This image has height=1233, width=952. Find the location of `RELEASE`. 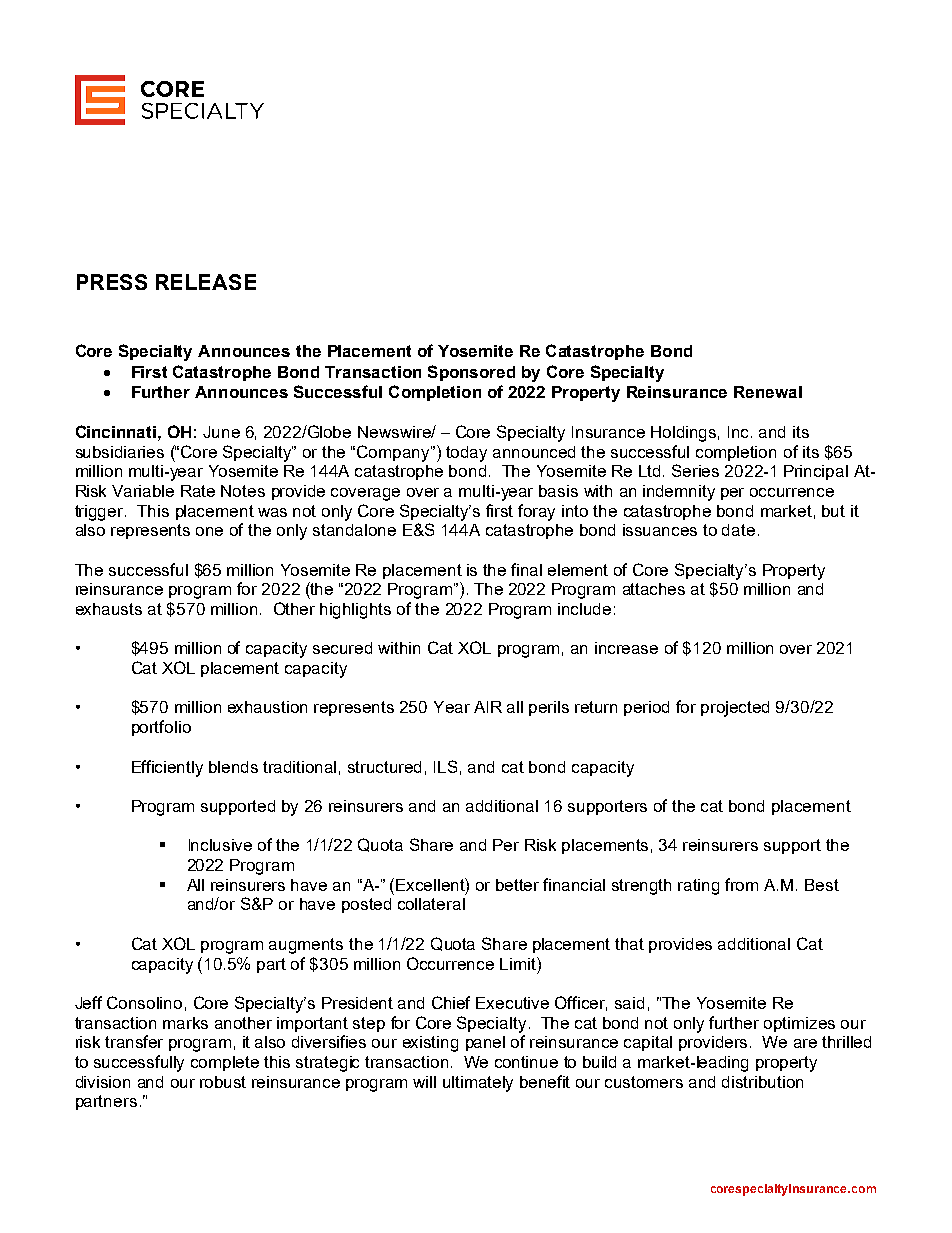

RELEASE is located at coordinates (206, 282).
